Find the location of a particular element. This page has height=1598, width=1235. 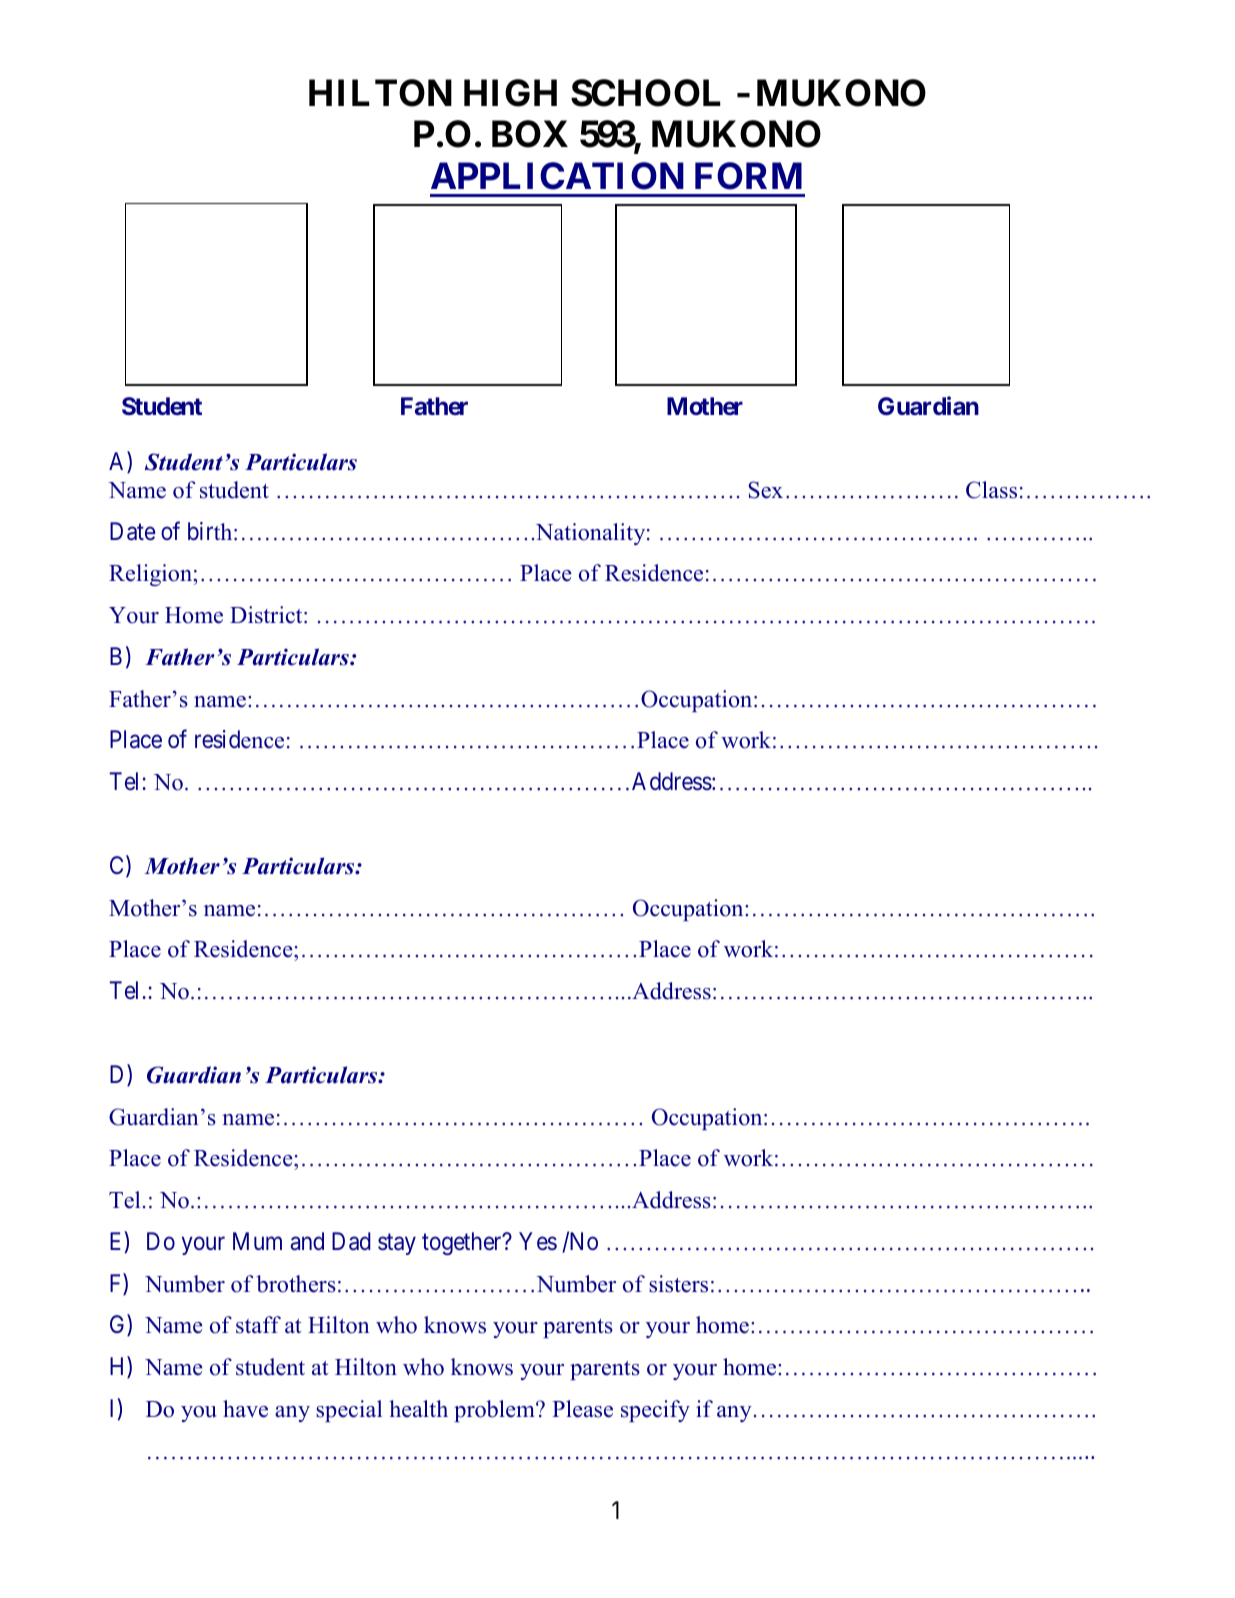

BOX is located at coordinates (530, 134).
